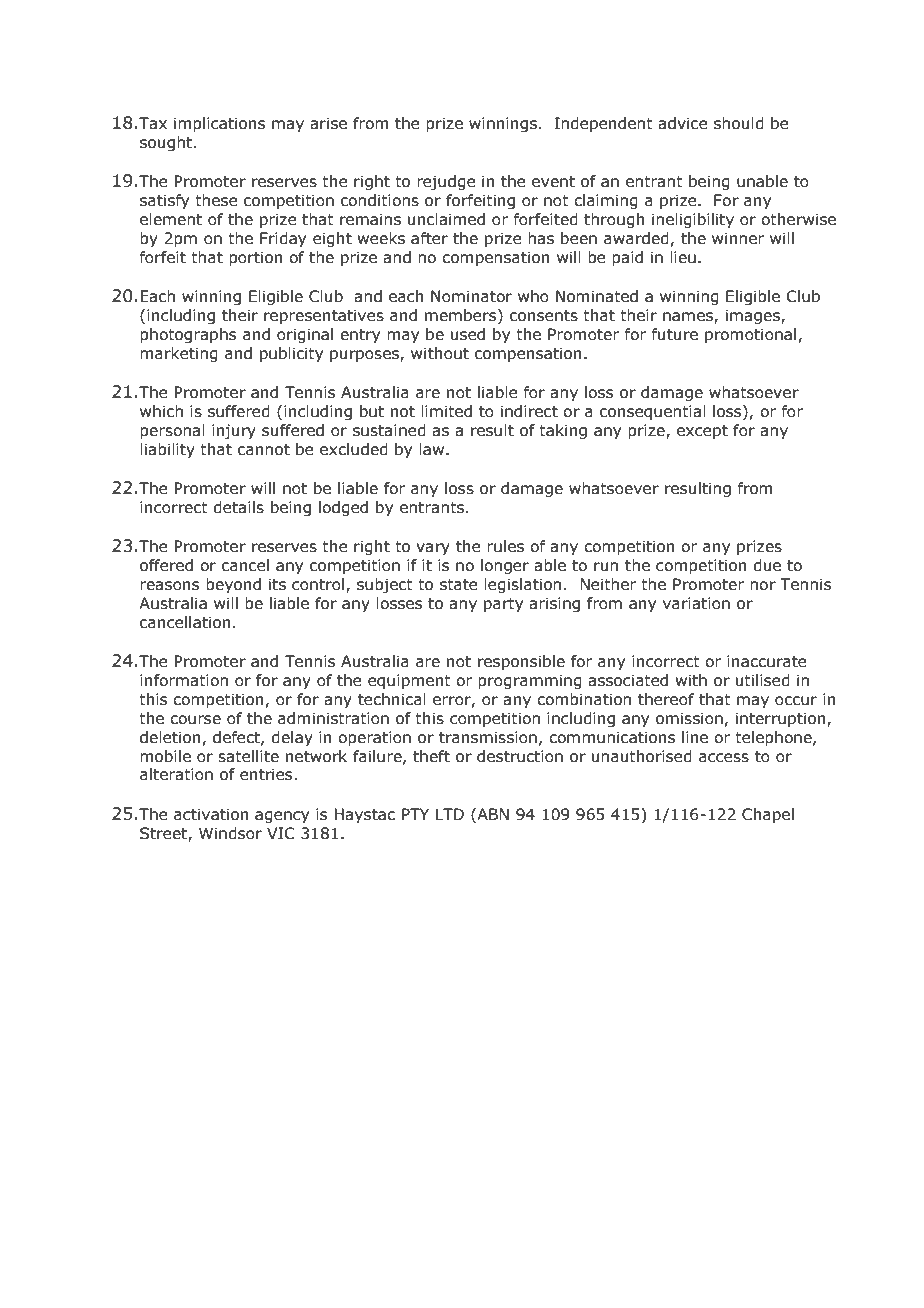  What do you see at coordinates (696, 603) in the screenshot?
I see `variation` at bounding box center [696, 603].
